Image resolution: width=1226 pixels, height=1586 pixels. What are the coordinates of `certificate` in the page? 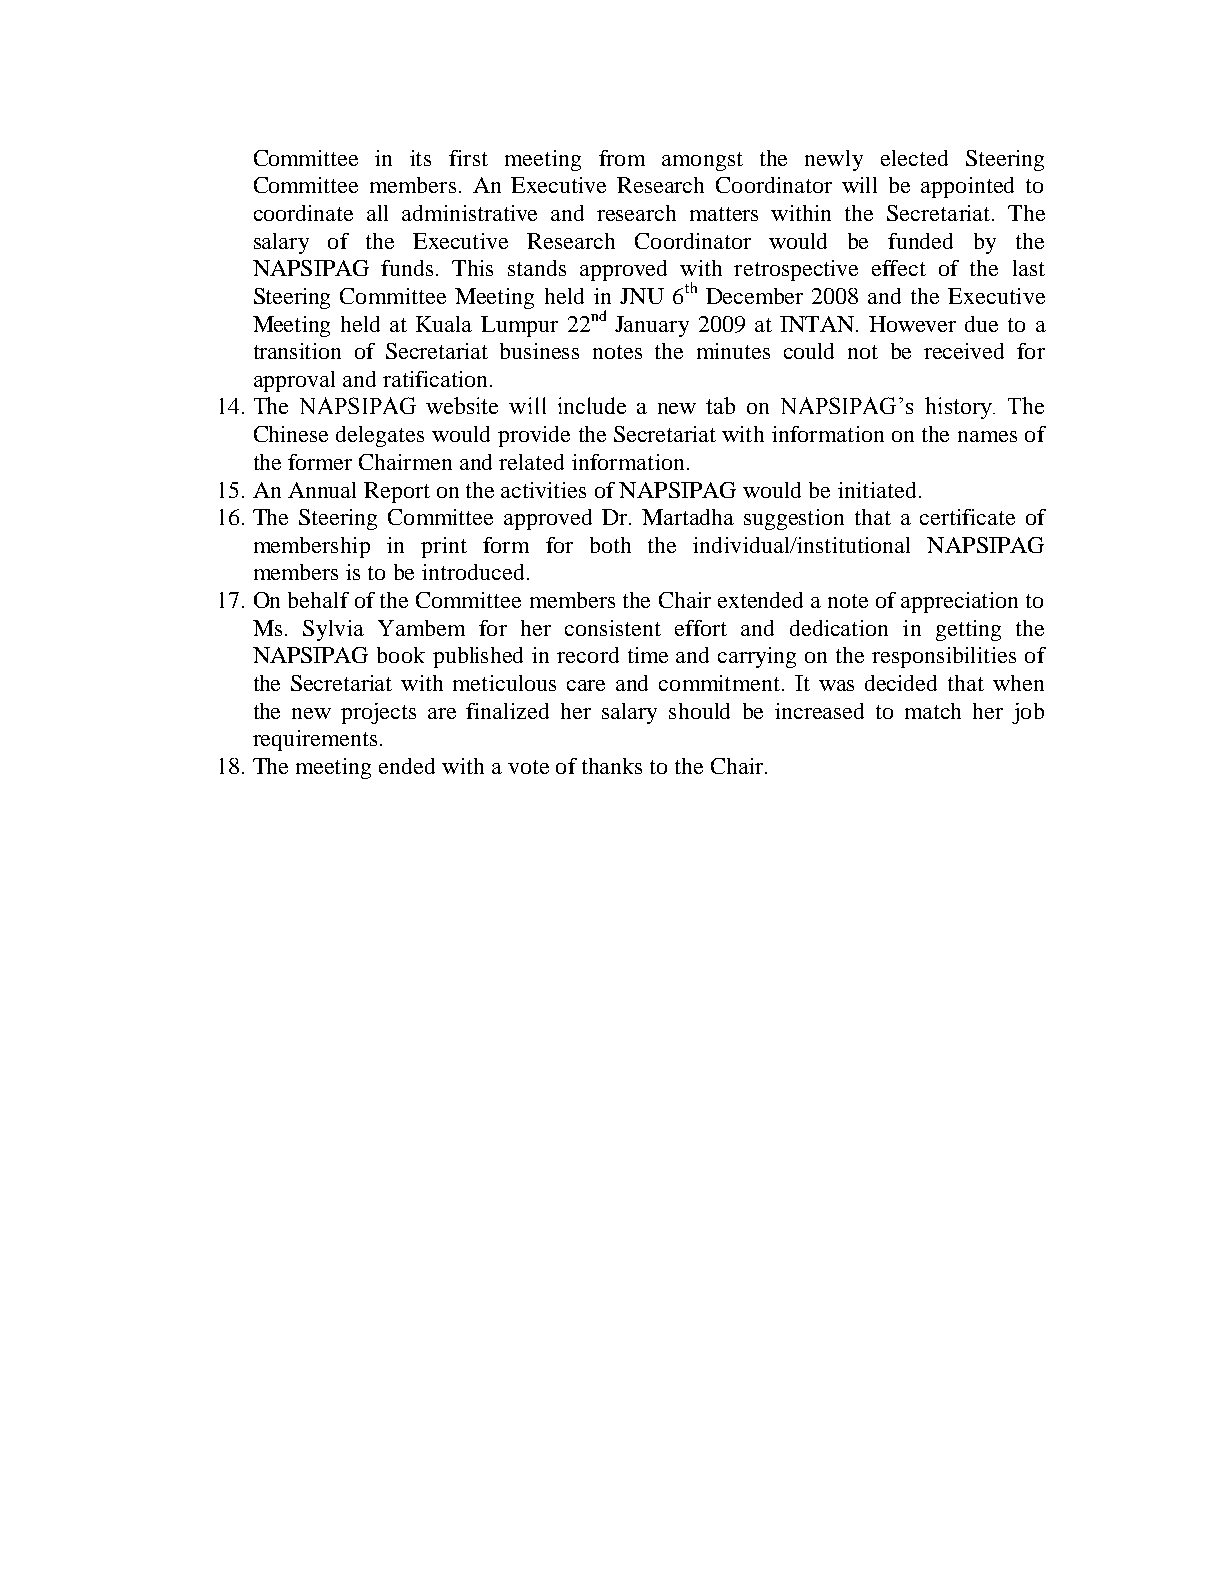 It's located at (967, 517).
